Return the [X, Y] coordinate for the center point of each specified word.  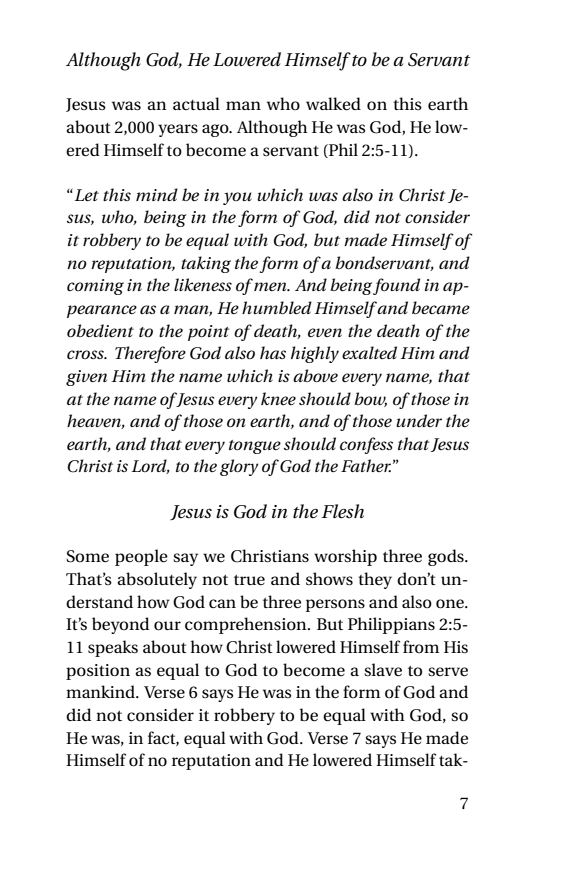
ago [216, 130]
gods [447, 557]
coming [95, 287]
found [396, 286]
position [98, 672]
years [178, 130]
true [249, 580]
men [270, 285]
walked [333, 104]
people [141, 557]
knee [278, 398]
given [86, 378]
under [419, 420]
